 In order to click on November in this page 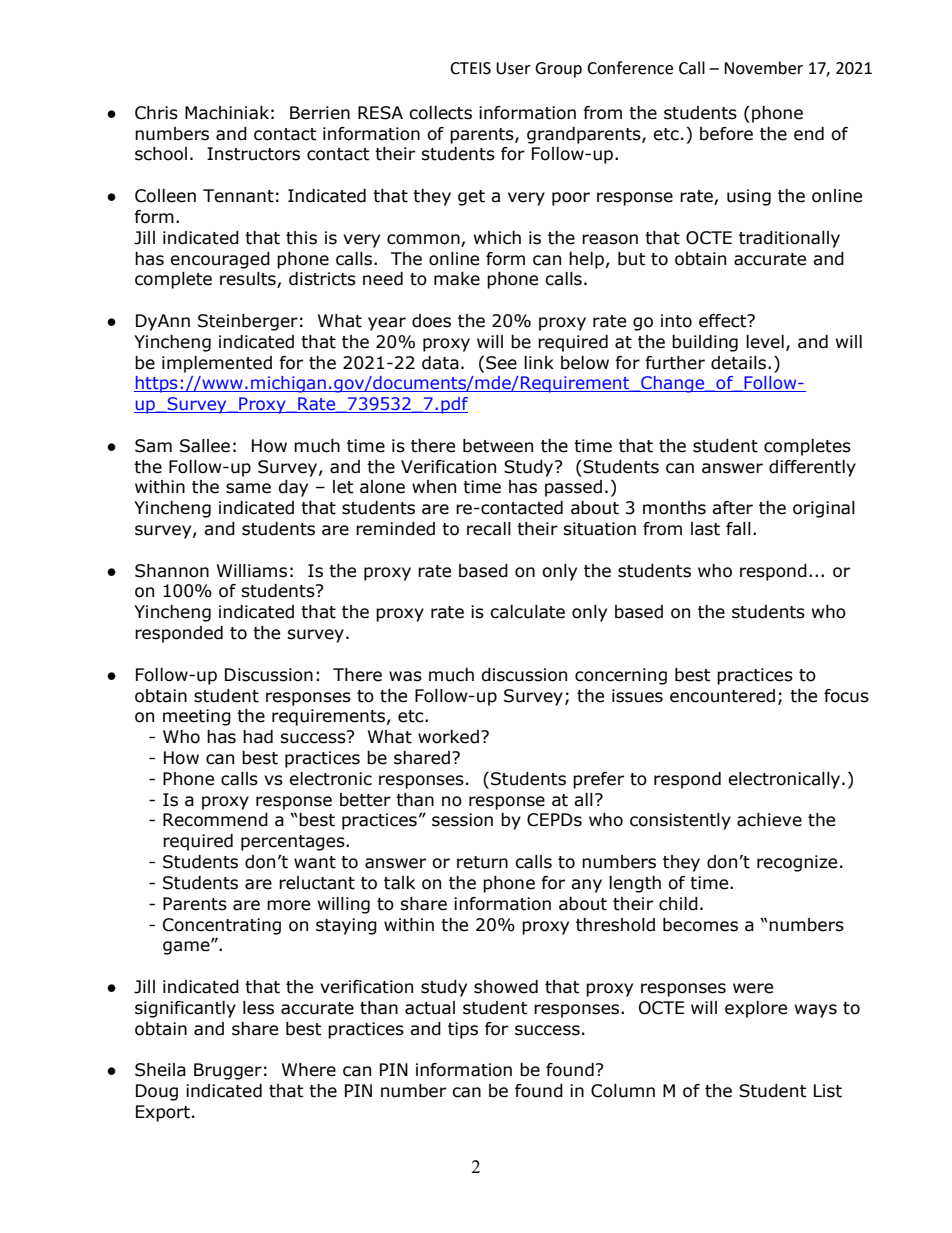, I will do `click(763, 68)`.
